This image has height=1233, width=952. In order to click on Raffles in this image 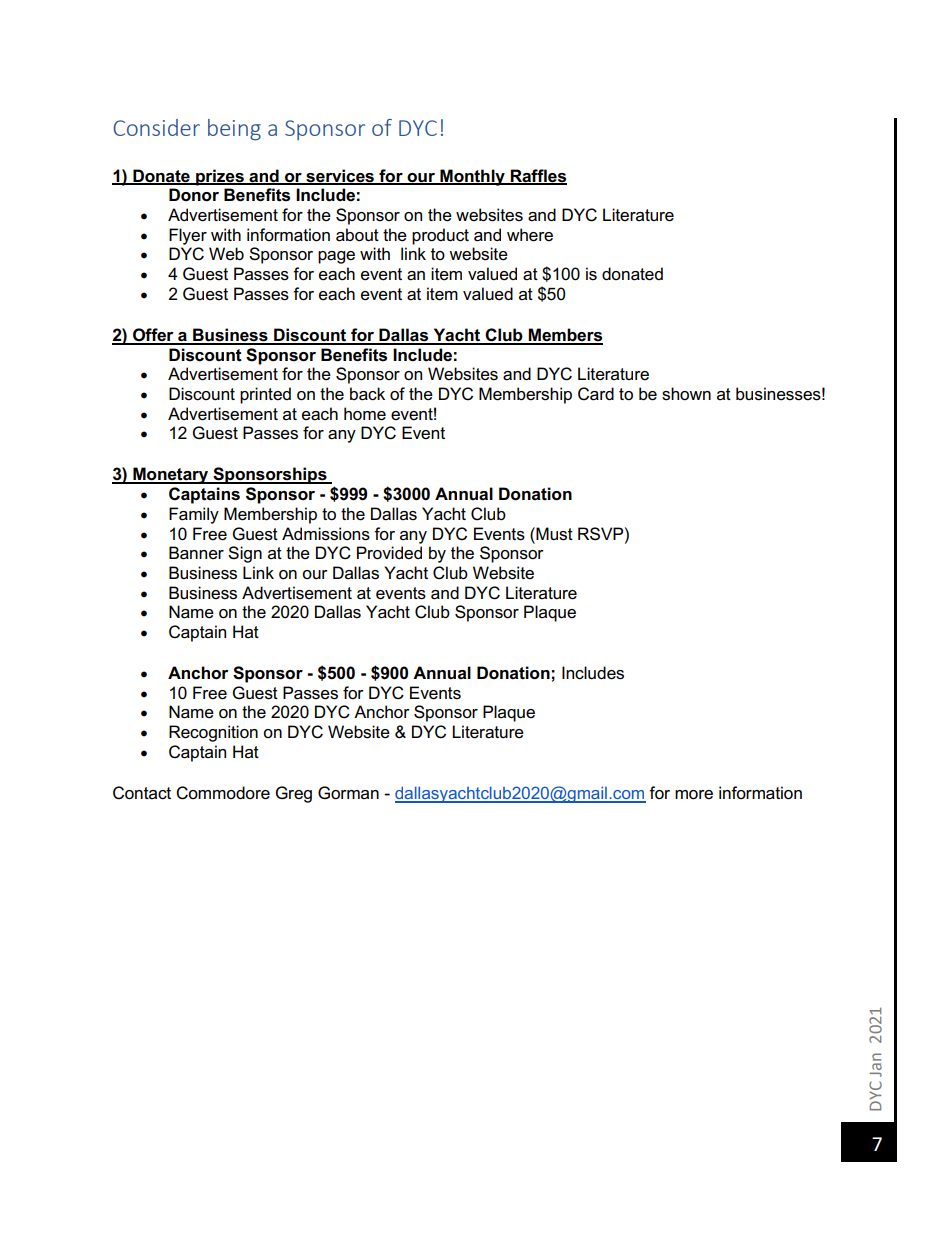, I will do `click(538, 176)`.
